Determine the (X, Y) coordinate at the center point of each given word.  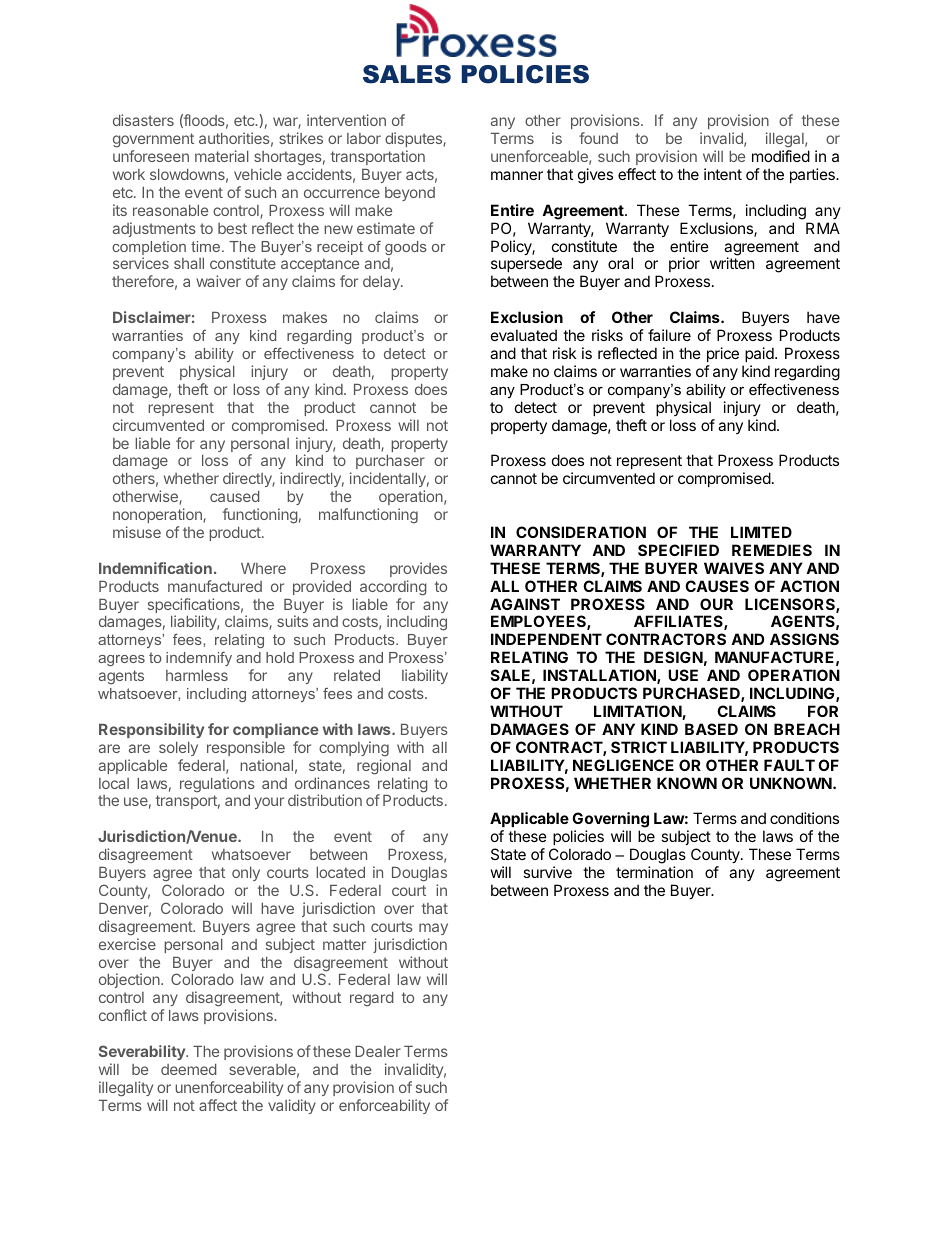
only (246, 874)
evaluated (524, 335)
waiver (218, 281)
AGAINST (525, 604)
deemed (189, 1069)
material (222, 156)
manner (517, 175)
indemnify (199, 659)
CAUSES (717, 586)
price (723, 354)
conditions (804, 818)
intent (723, 174)
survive (547, 872)
